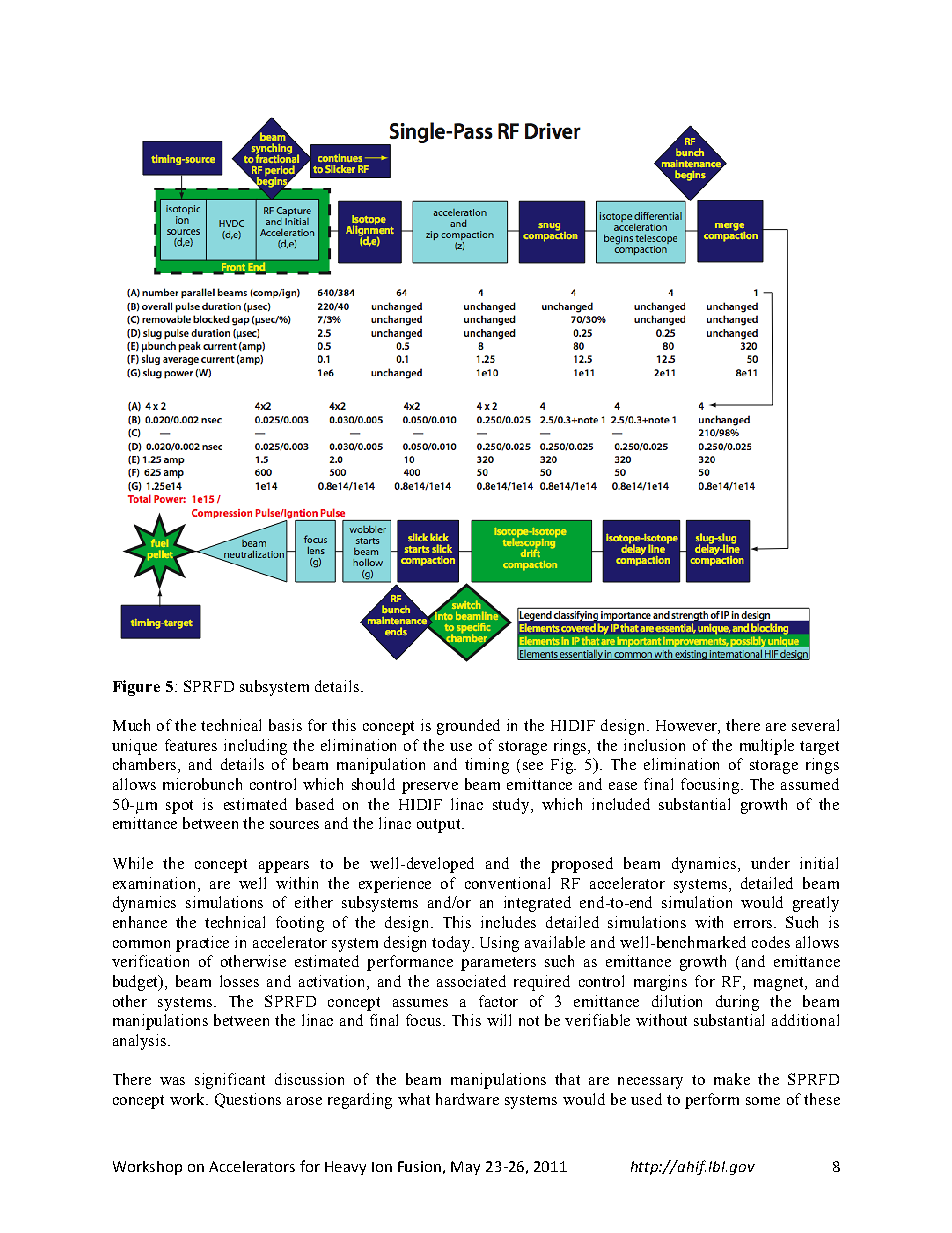  Describe the element at coordinates (732, 1079) in the screenshot. I see `make` at that location.
